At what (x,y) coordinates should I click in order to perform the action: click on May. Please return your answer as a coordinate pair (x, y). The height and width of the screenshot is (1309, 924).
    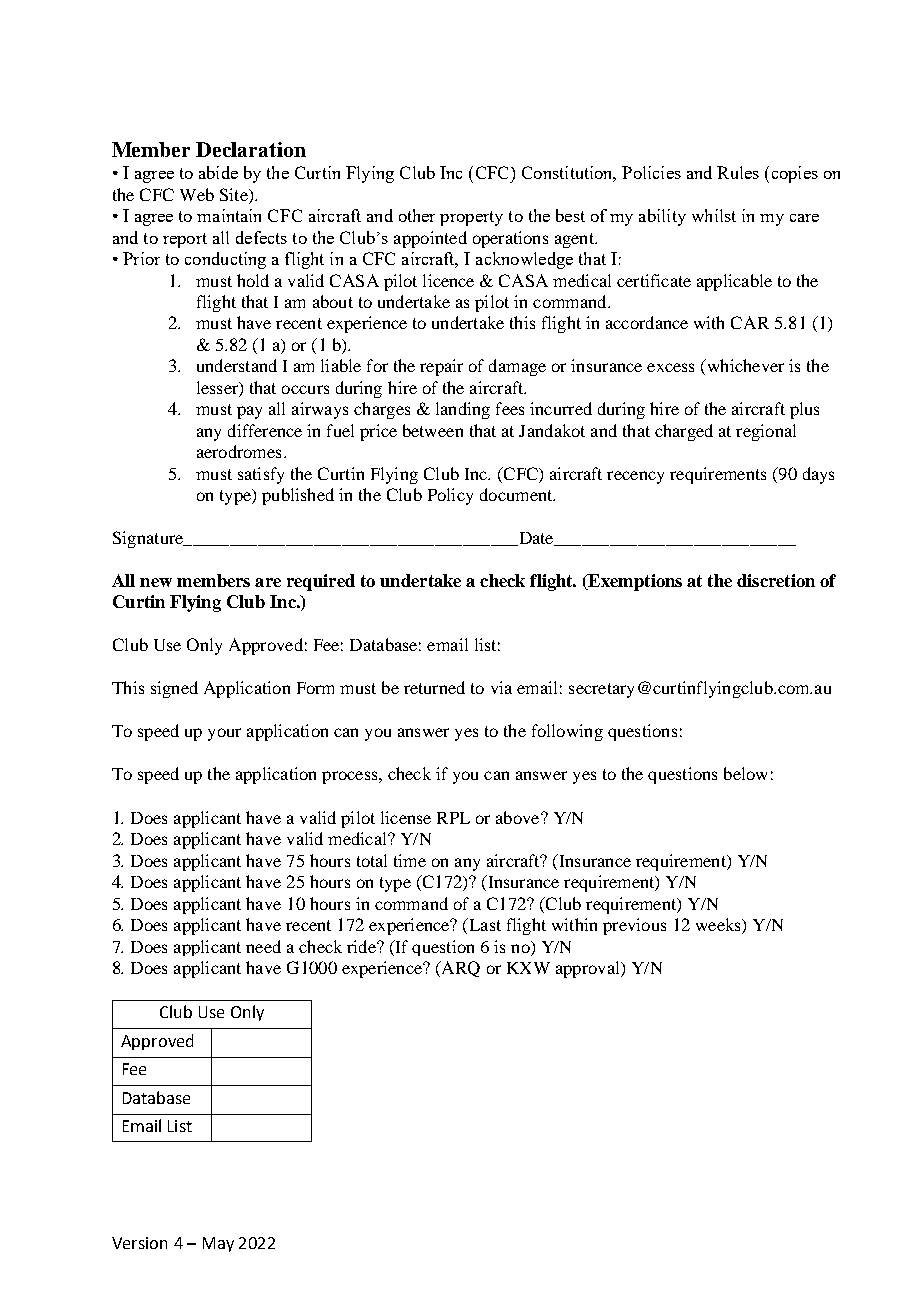
    Looking at the image, I should click on (218, 1244).
